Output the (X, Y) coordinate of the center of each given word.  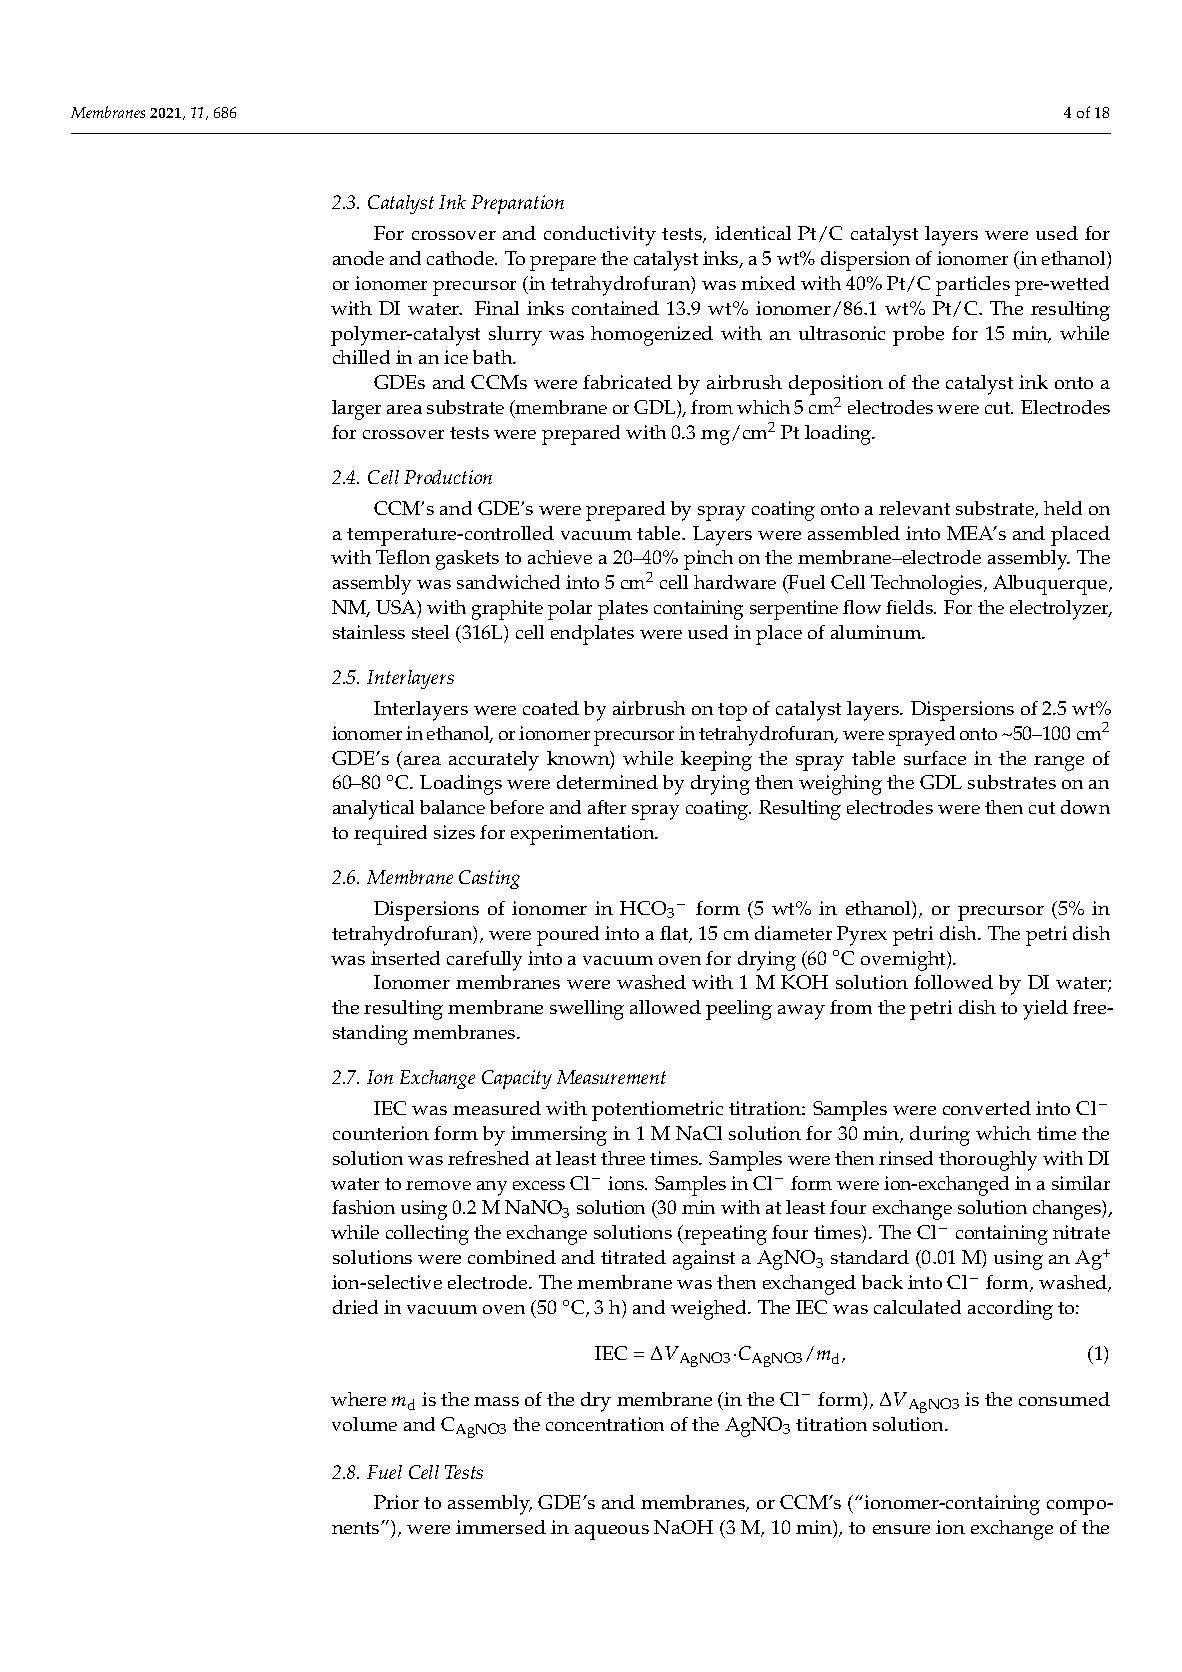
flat (675, 934)
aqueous (612, 1532)
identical (753, 233)
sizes (454, 832)
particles (973, 286)
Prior (396, 1502)
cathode (461, 258)
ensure (901, 1529)
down (1085, 807)
